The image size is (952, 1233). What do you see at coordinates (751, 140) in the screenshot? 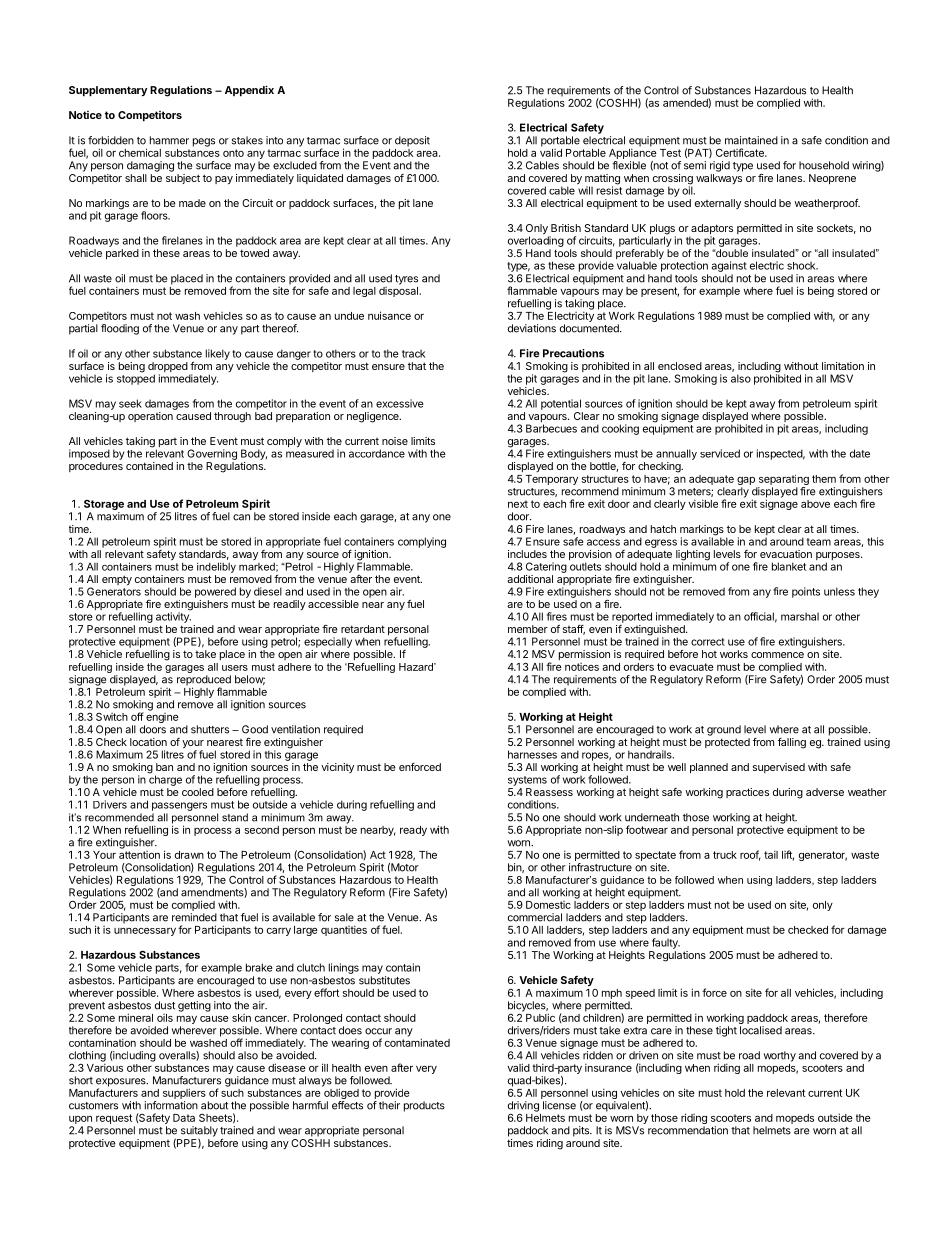
I see `maintained` at bounding box center [751, 140].
